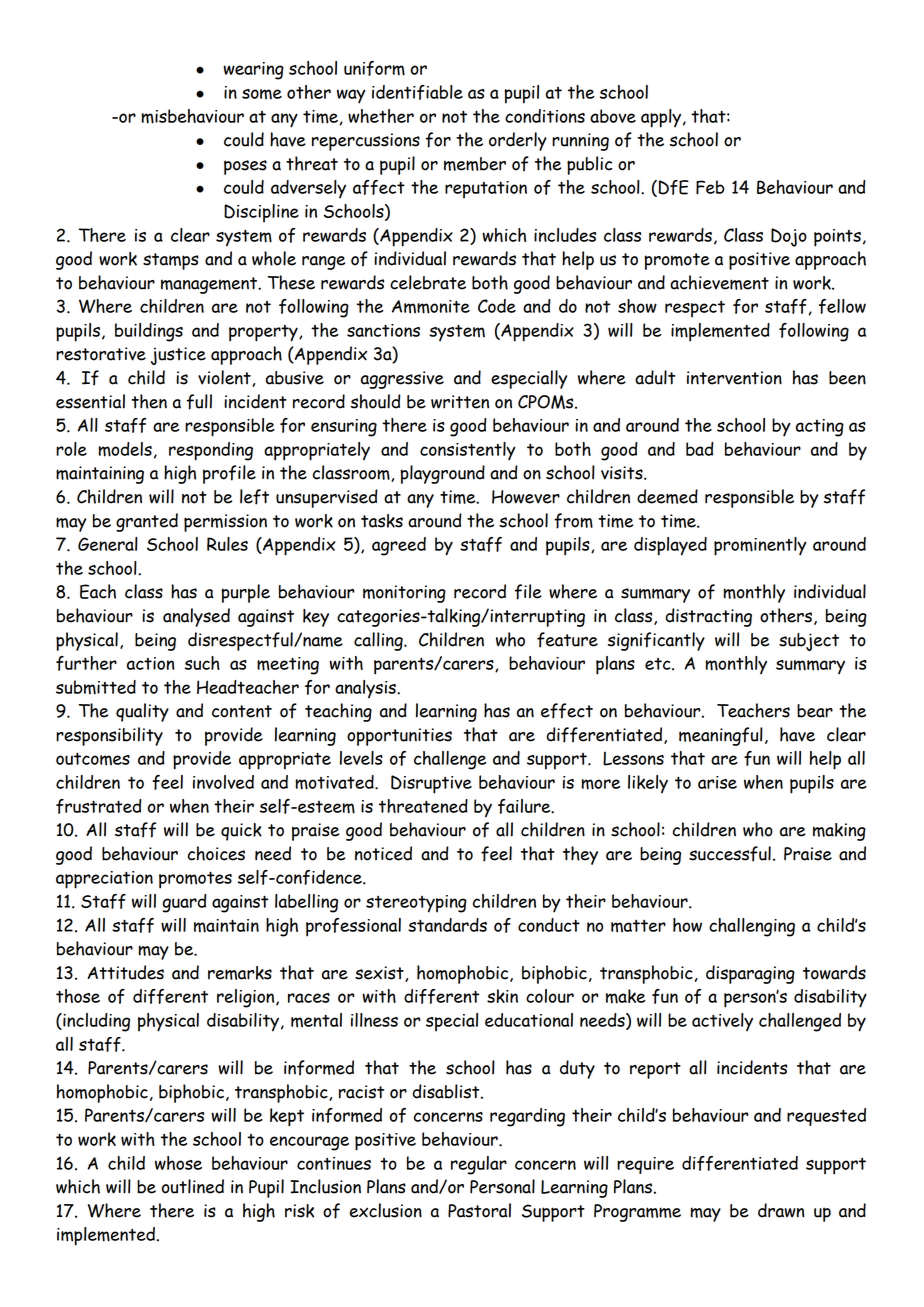  Describe the element at coordinates (431, 307) in the document. I see `Ammonite` at that location.
